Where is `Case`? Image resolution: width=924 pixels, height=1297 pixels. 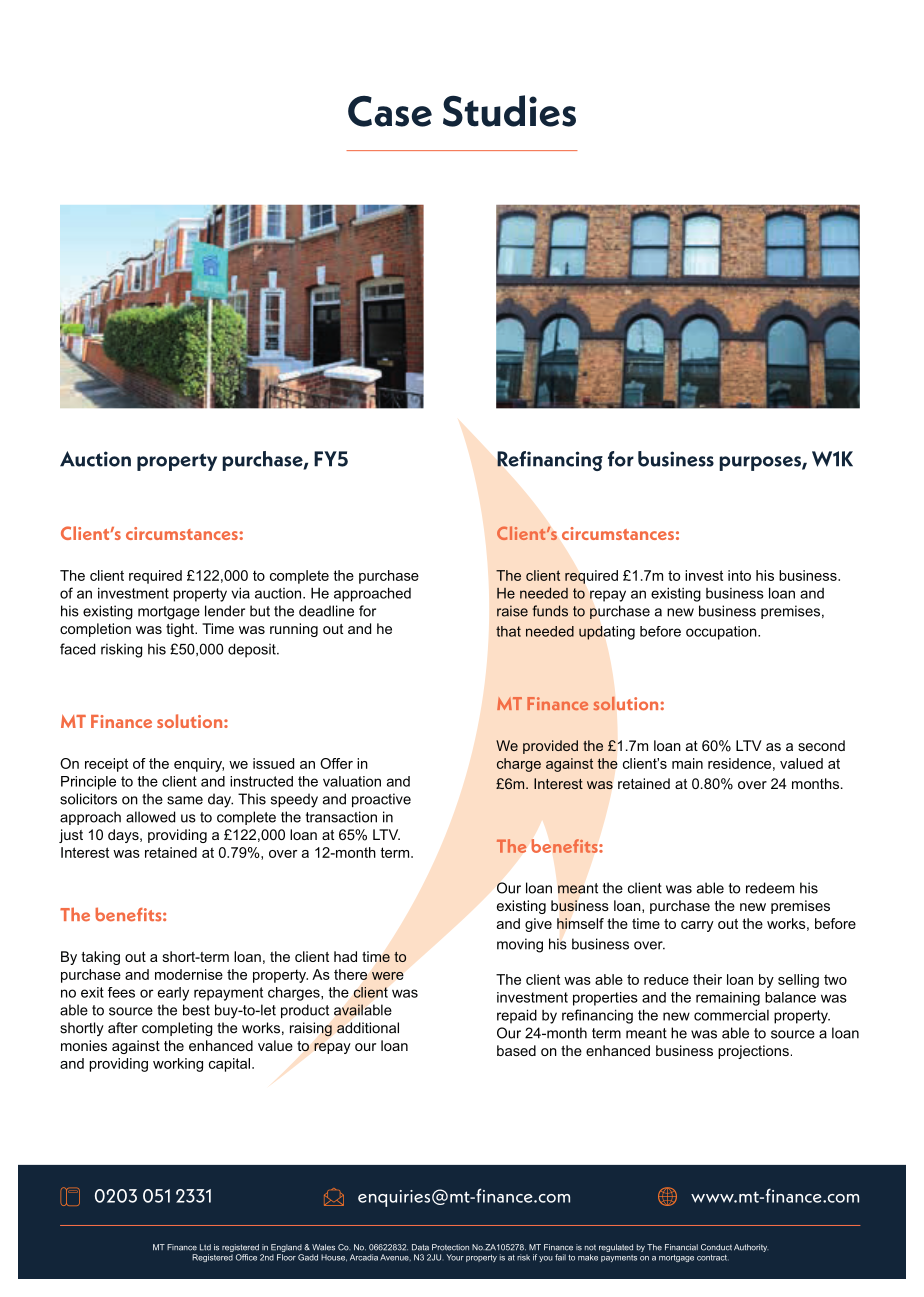
Case is located at coordinates (390, 111).
